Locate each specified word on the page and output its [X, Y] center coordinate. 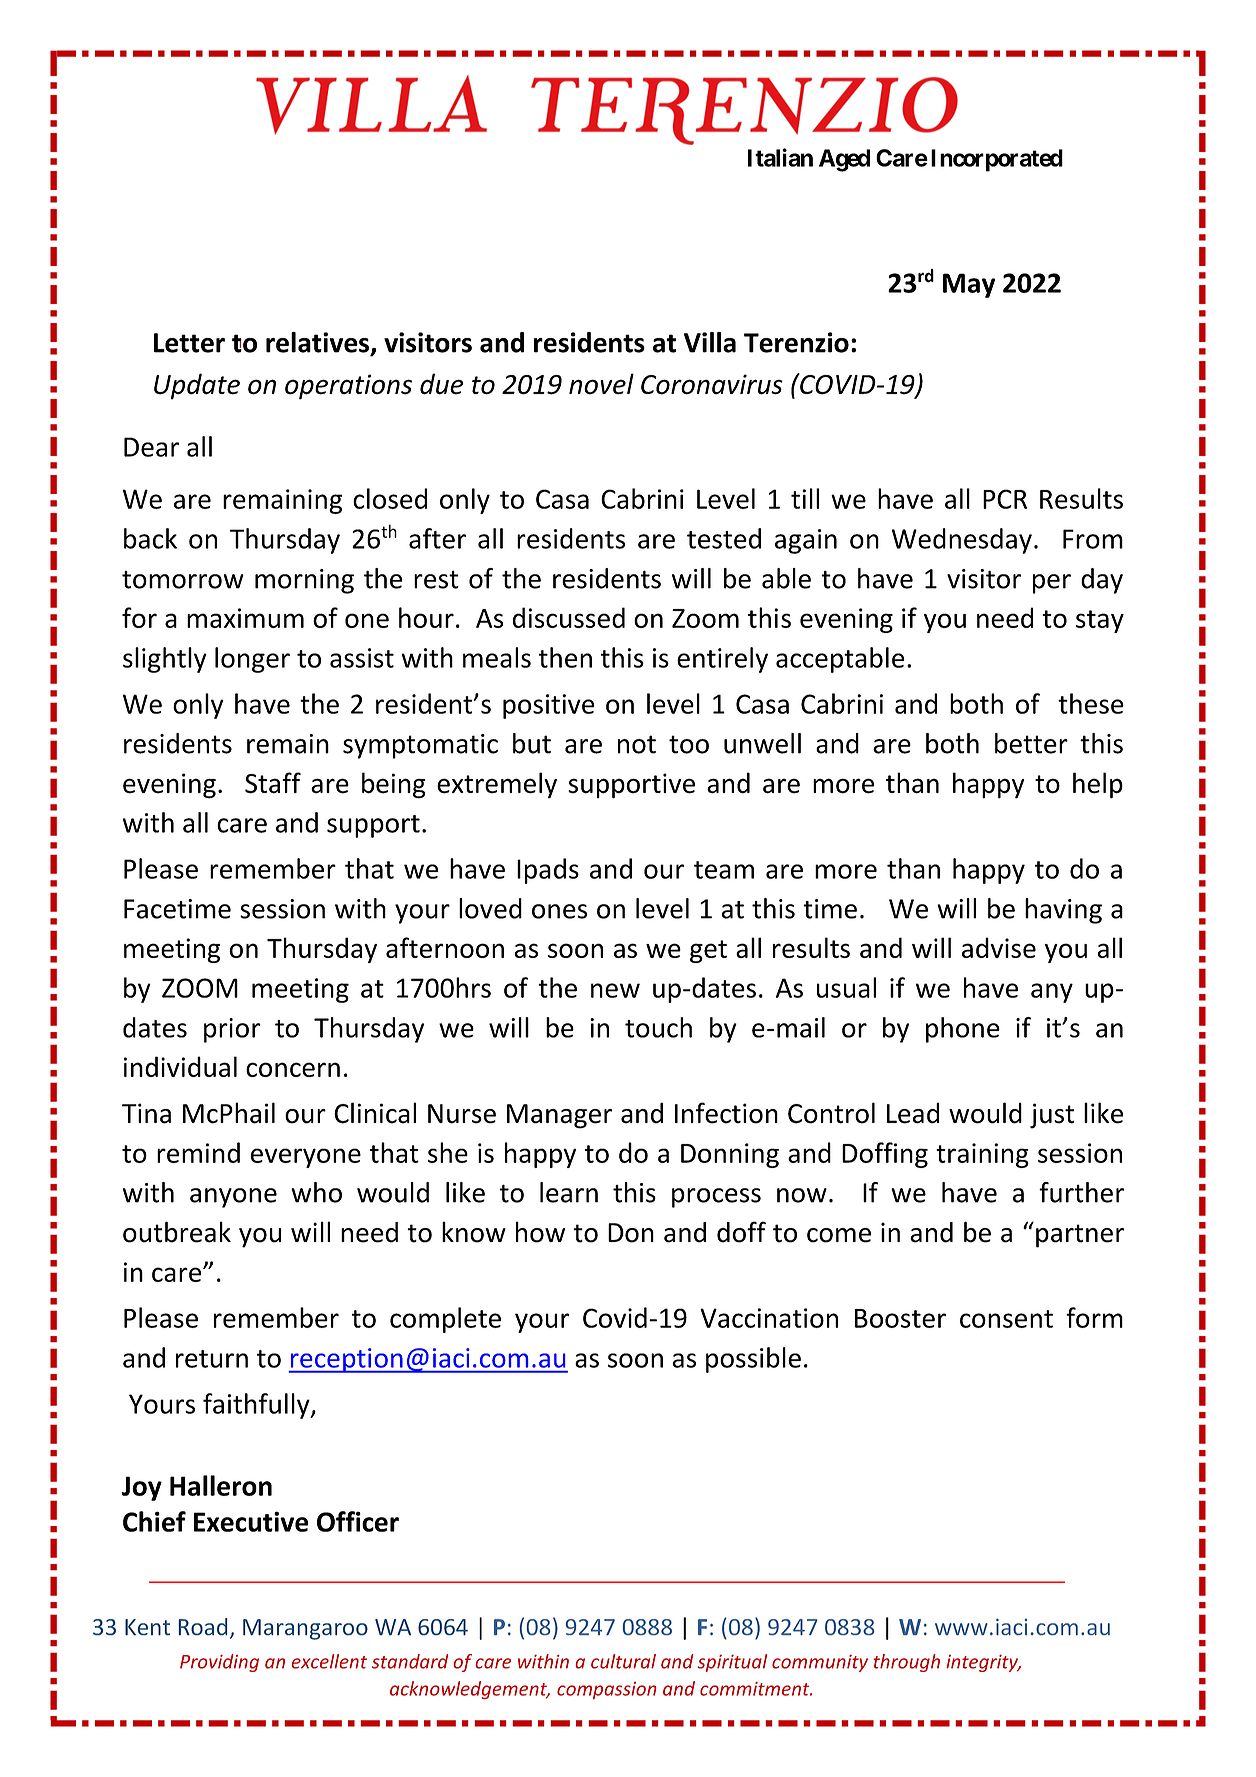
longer [252, 660]
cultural [623, 1661]
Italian [780, 157]
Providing [219, 1663]
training [982, 1155]
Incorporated [997, 160]
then [565, 657]
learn [569, 1192]
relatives [317, 342]
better [1031, 743]
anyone [233, 1198]
